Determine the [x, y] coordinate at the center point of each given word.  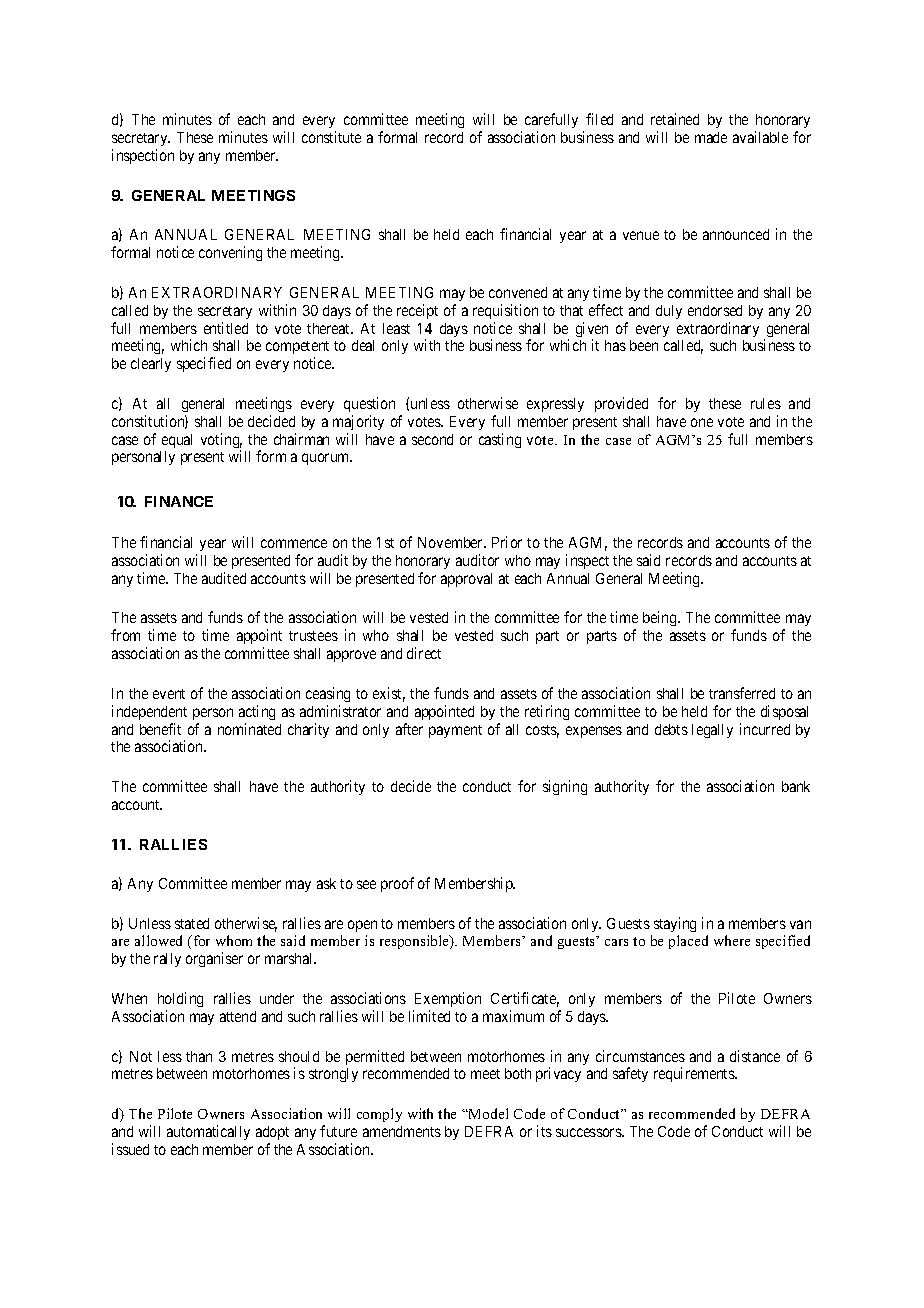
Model [487, 1113]
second [432, 439]
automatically [208, 1132]
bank [796, 786]
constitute [331, 137]
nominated [249, 729]
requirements [695, 1074]
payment [455, 731]
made [711, 137]
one [702, 422]
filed [599, 119]
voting [221, 442]
